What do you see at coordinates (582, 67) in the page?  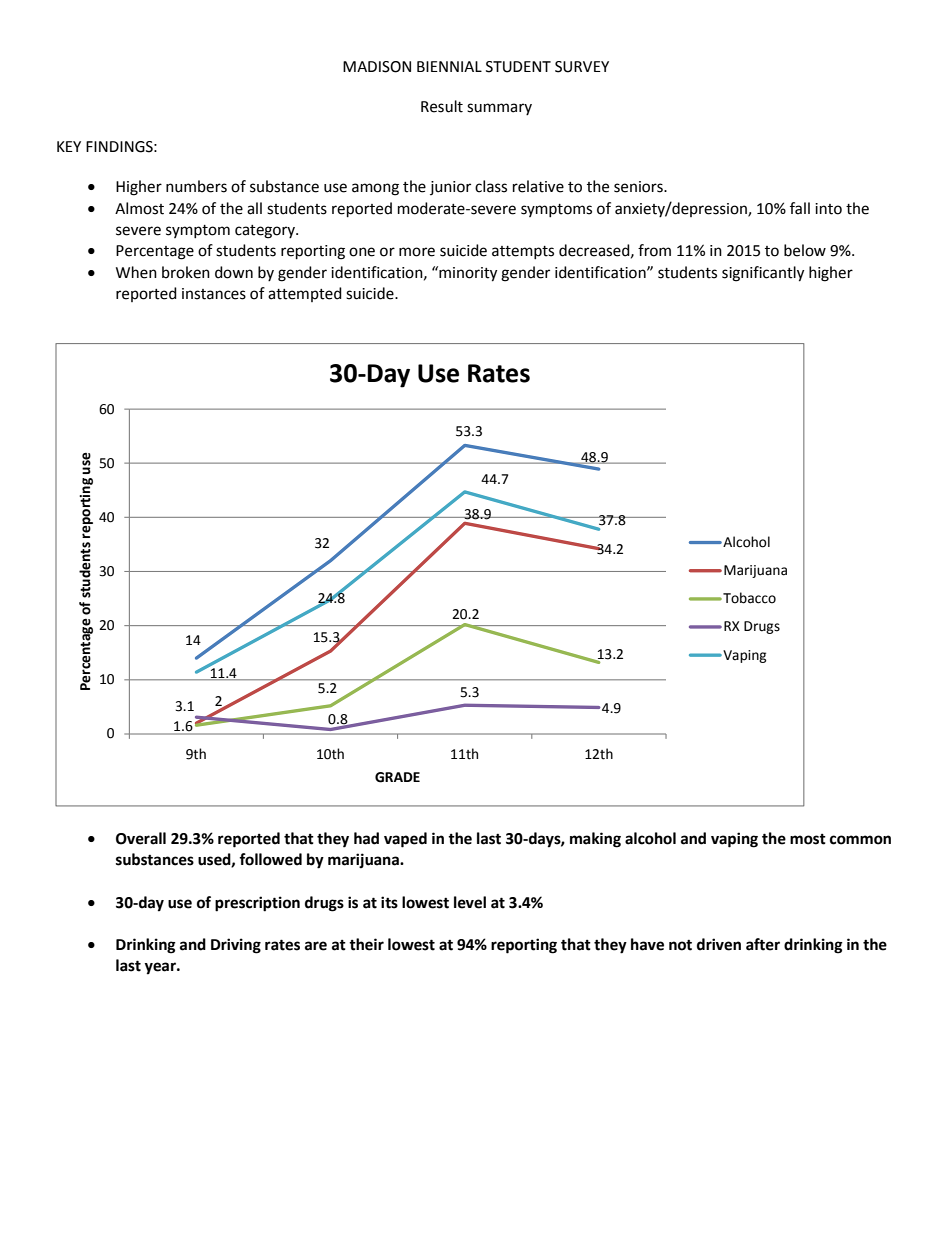 I see `SURVEY` at bounding box center [582, 67].
